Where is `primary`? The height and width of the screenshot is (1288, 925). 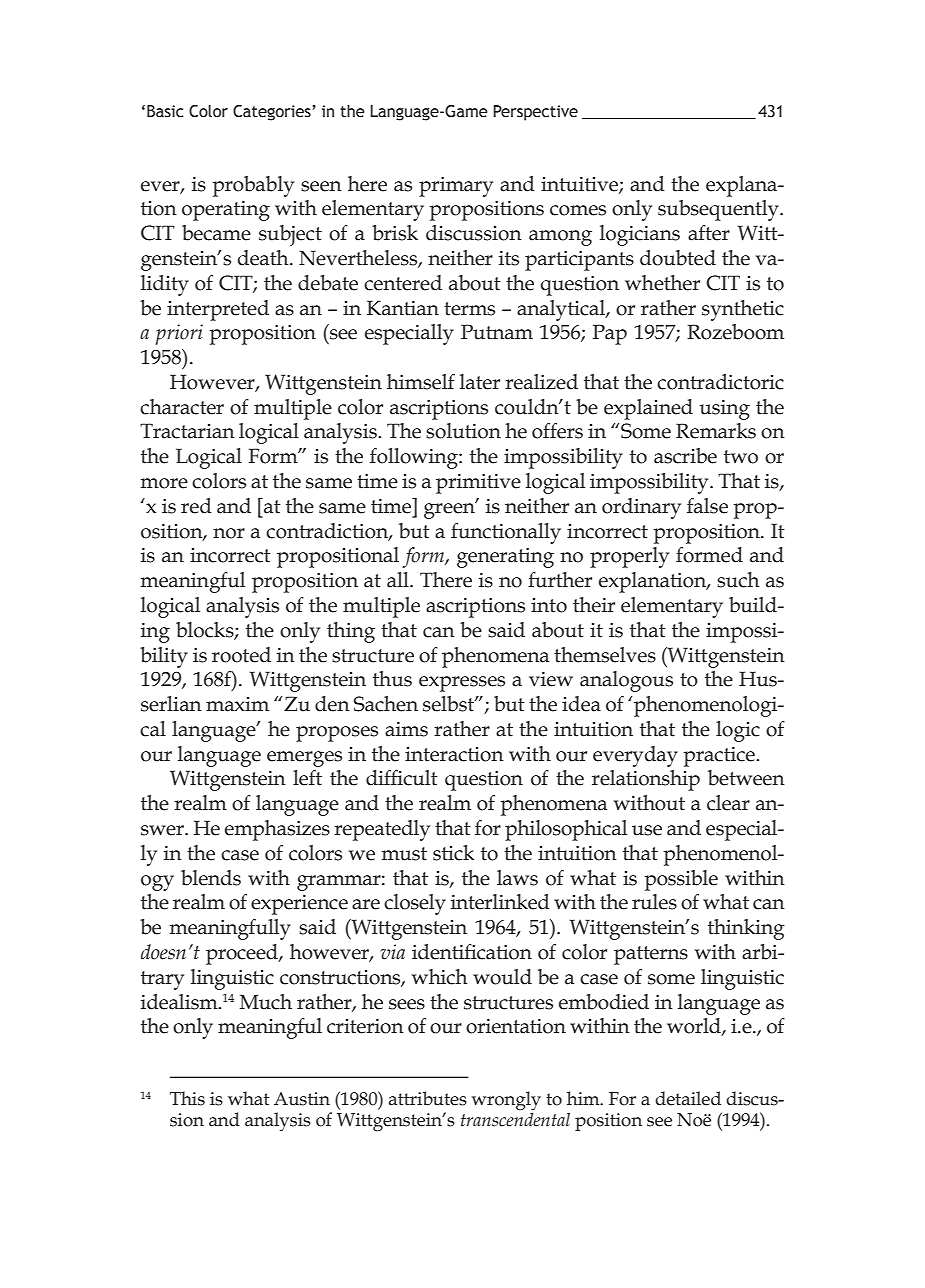
primary is located at coordinates (456, 187).
